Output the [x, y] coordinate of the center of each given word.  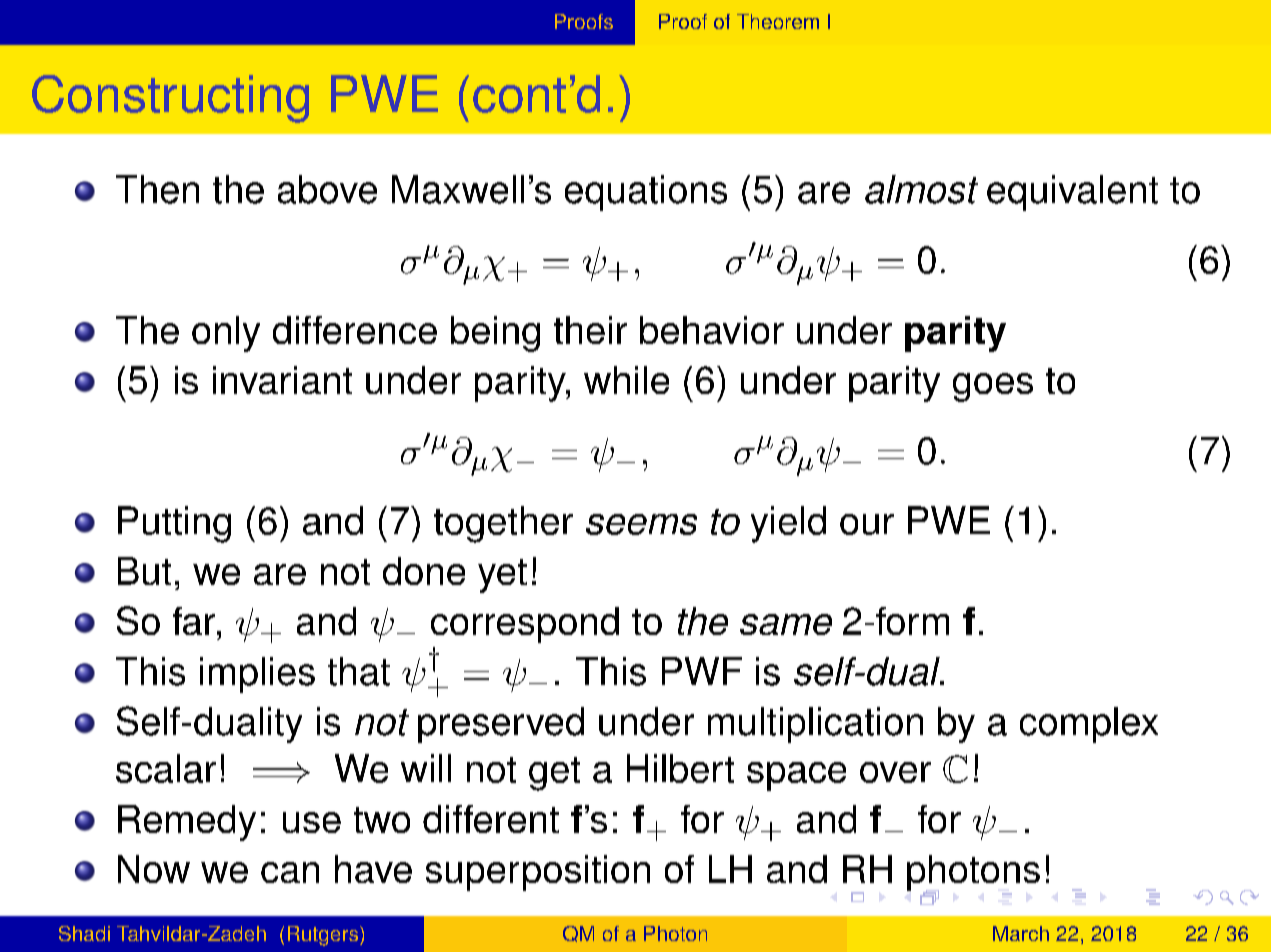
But [144, 571]
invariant [282, 380]
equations [646, 193]
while [626, 380]
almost [921, 189]
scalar [166, 768]
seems [641, 524]
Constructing [170, 99]
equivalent [1072, 193]
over [895, 772]
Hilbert [680, 768]
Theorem [778, 21]
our [867, 524]
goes [993, 387]
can [290, 872]
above [327, 189]
